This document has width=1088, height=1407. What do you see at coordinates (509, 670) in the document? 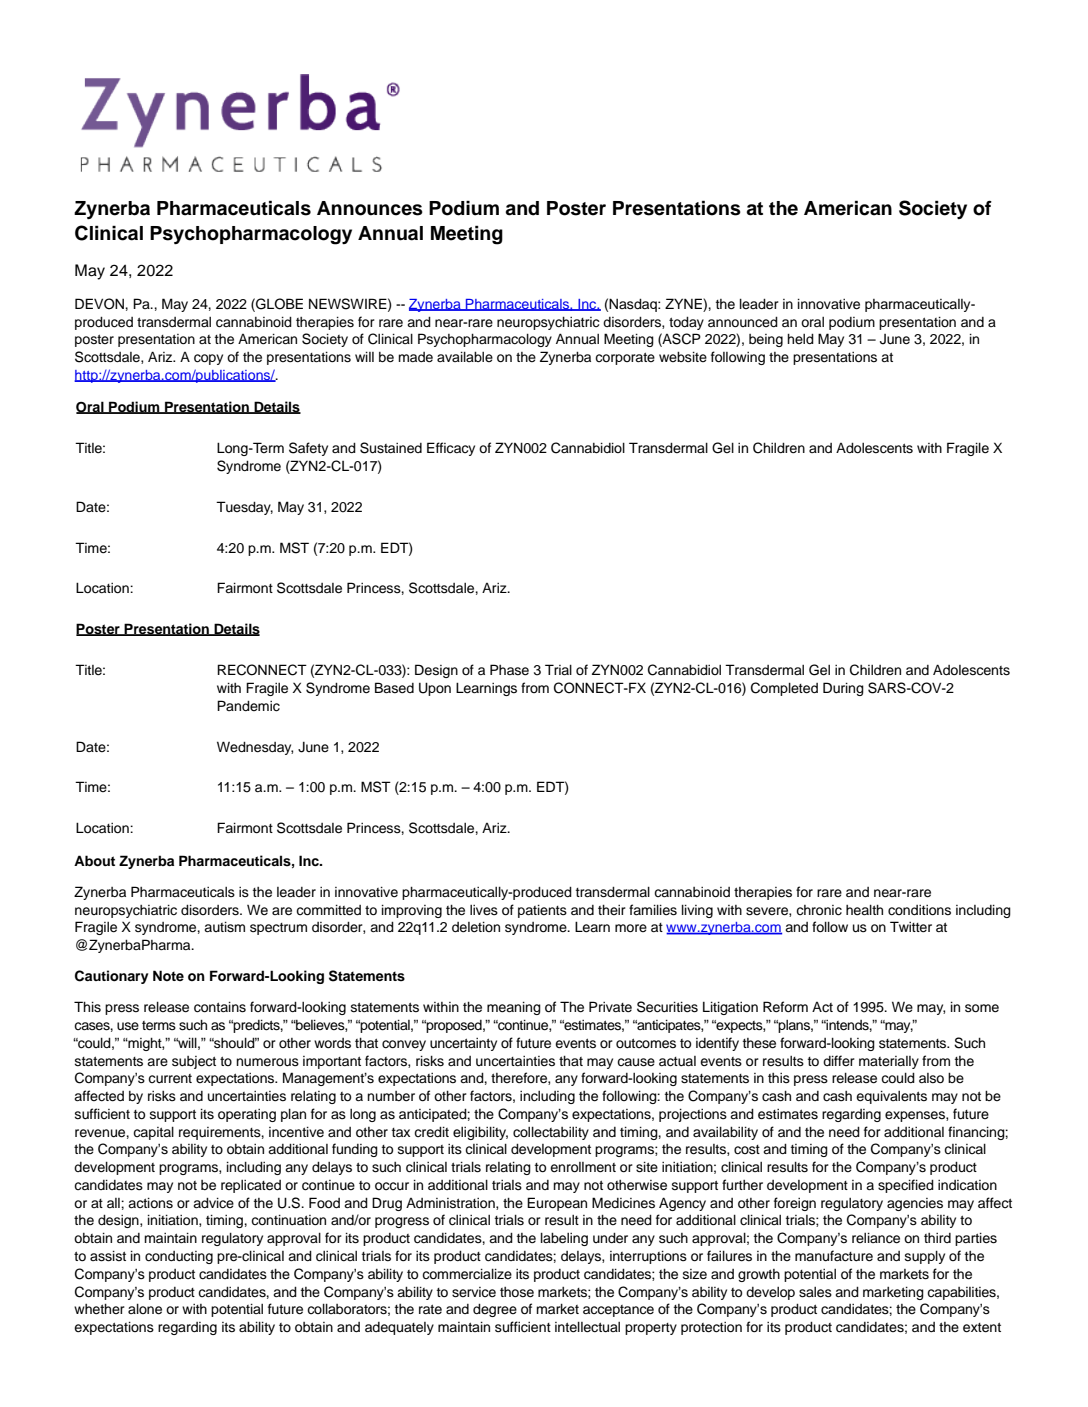
I see `Phase` at bounding box center [509, 670].
